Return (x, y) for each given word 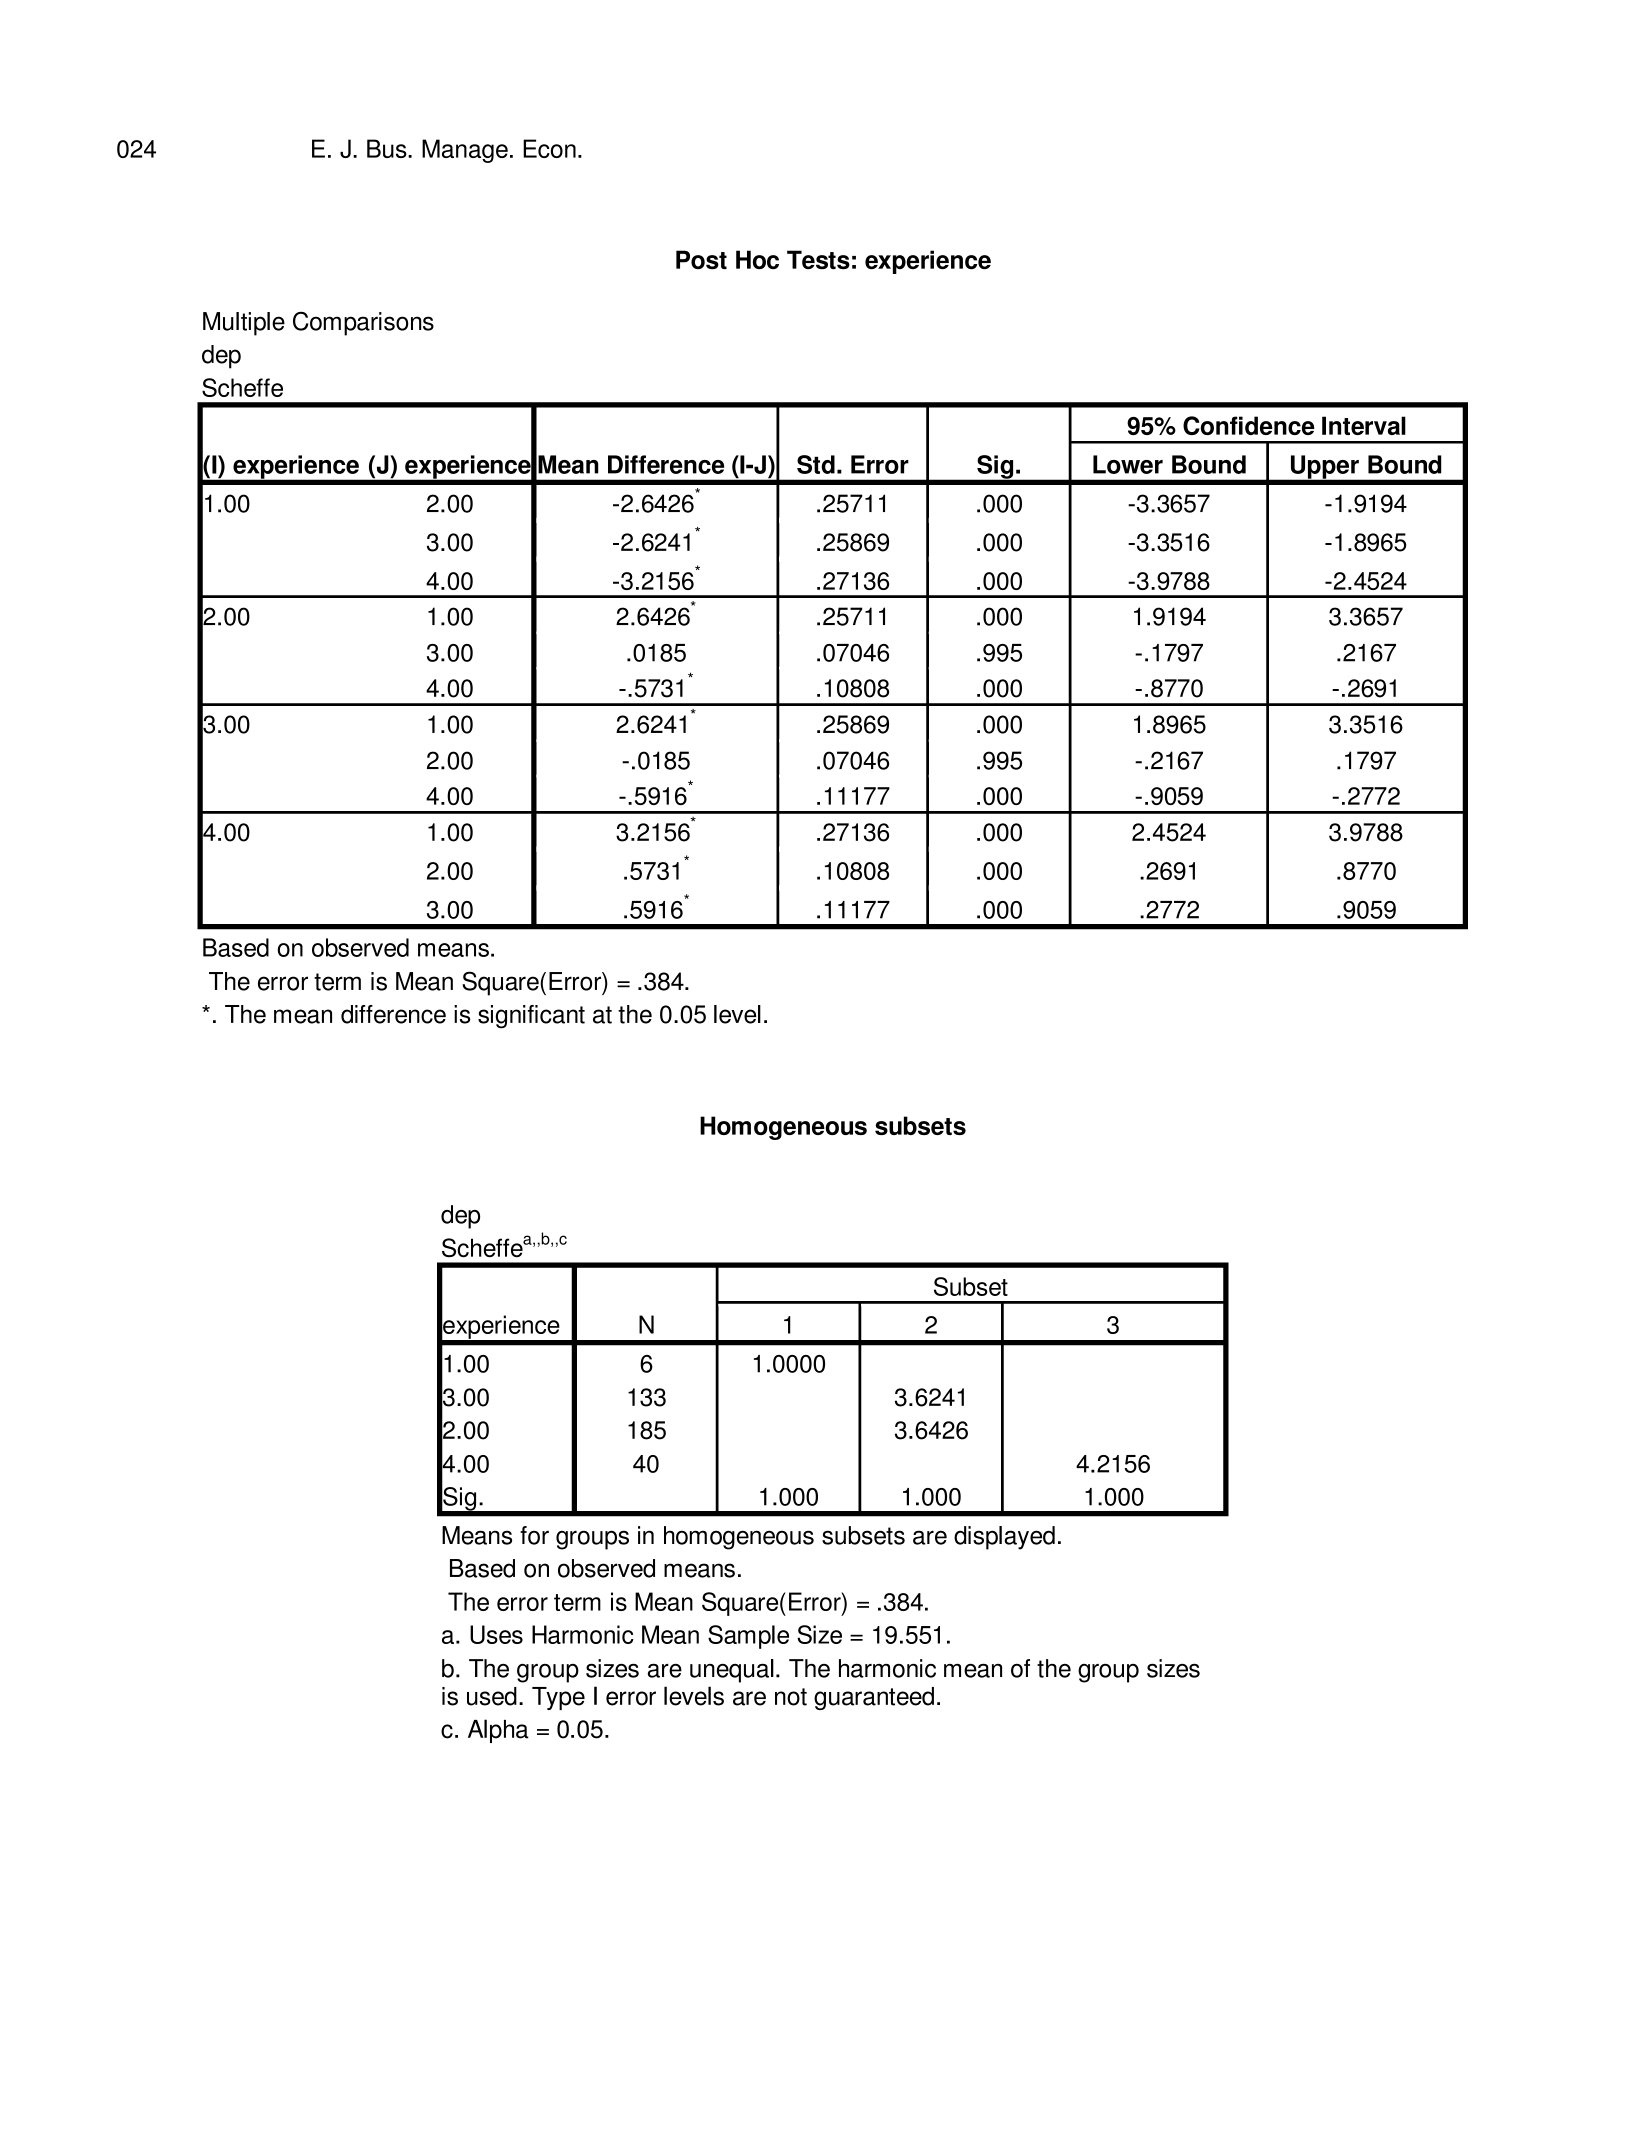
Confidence (1248, 425)
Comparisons (363, 323)
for (534, 1535)
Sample (748, 1637)
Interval (1364, 425)
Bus (388, 148)
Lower (1128, 464)
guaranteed (874, 1698)
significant (531, 1017)
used (492, 1696)
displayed (1004, 1538)
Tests (818, 260)
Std (816, 464)
